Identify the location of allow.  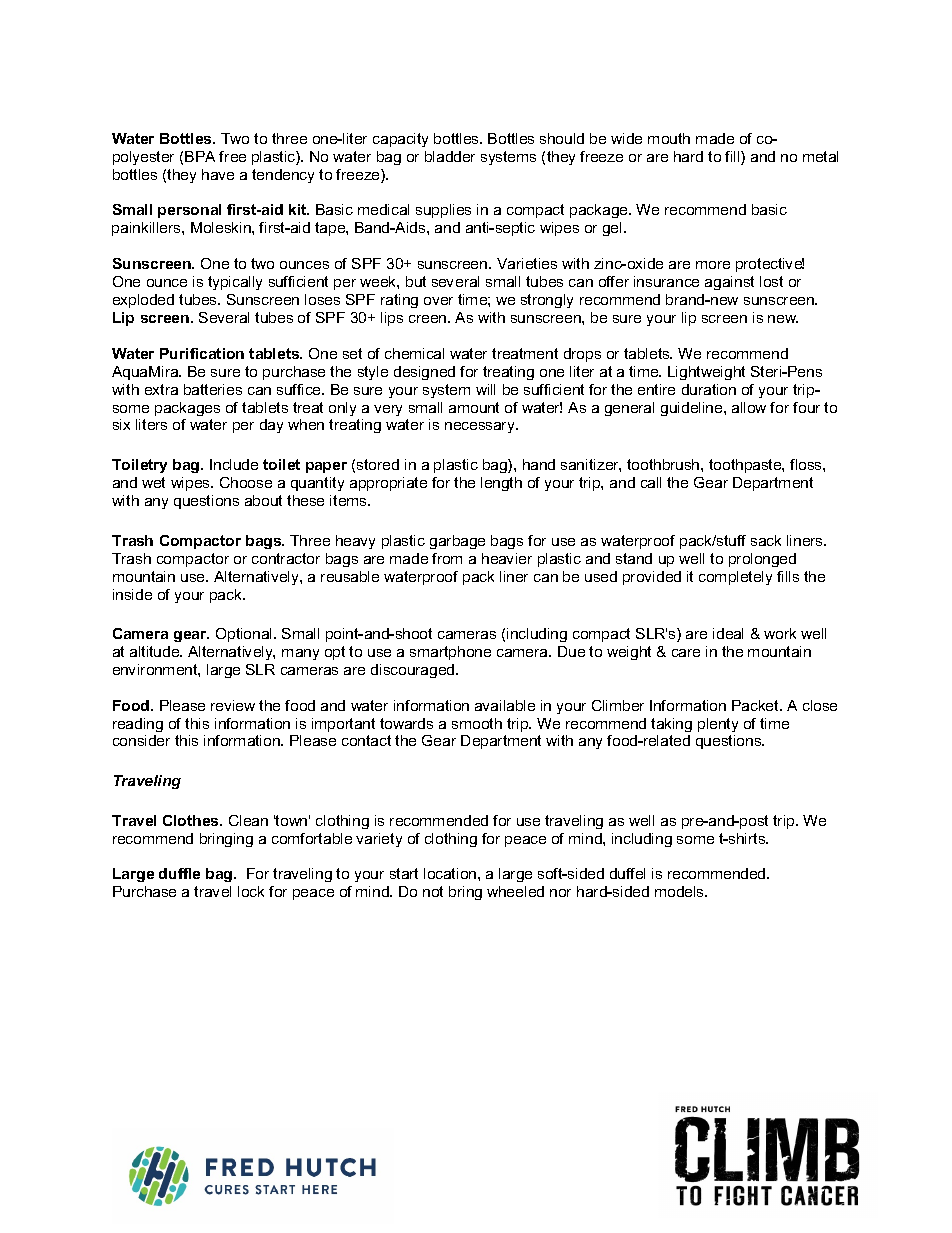
(749, 407).
